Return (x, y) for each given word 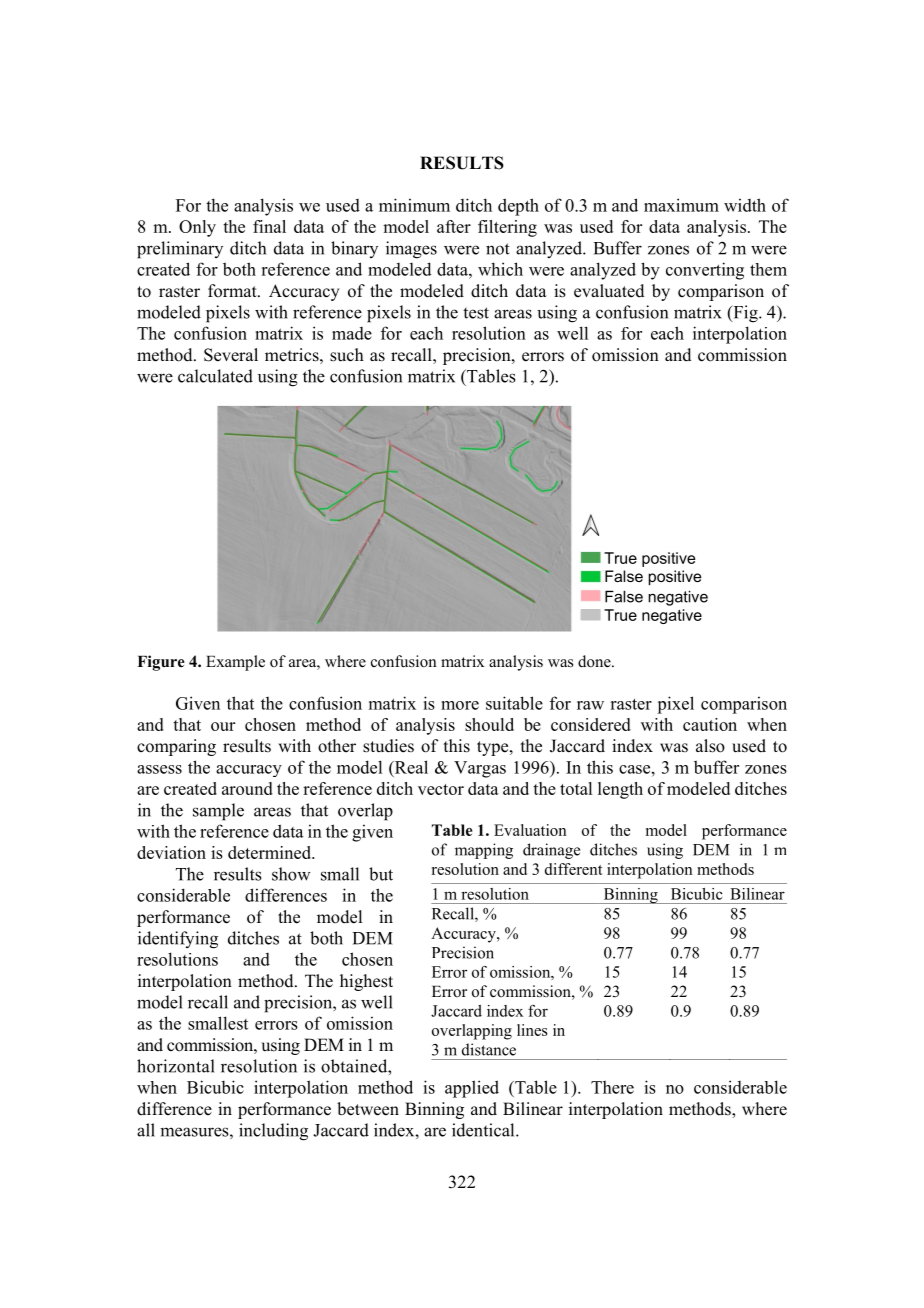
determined (270, 852)
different (574, 869)
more (460, 705)
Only (197, 228)
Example (235, 663)
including (273, 1132)
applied (472, 1089)
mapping (484, 851)
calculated (215, 376)
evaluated (609, 291)
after (454, 226)
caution (710, 724)
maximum (681, 205)
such (347, 355)
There (612, 1087)
